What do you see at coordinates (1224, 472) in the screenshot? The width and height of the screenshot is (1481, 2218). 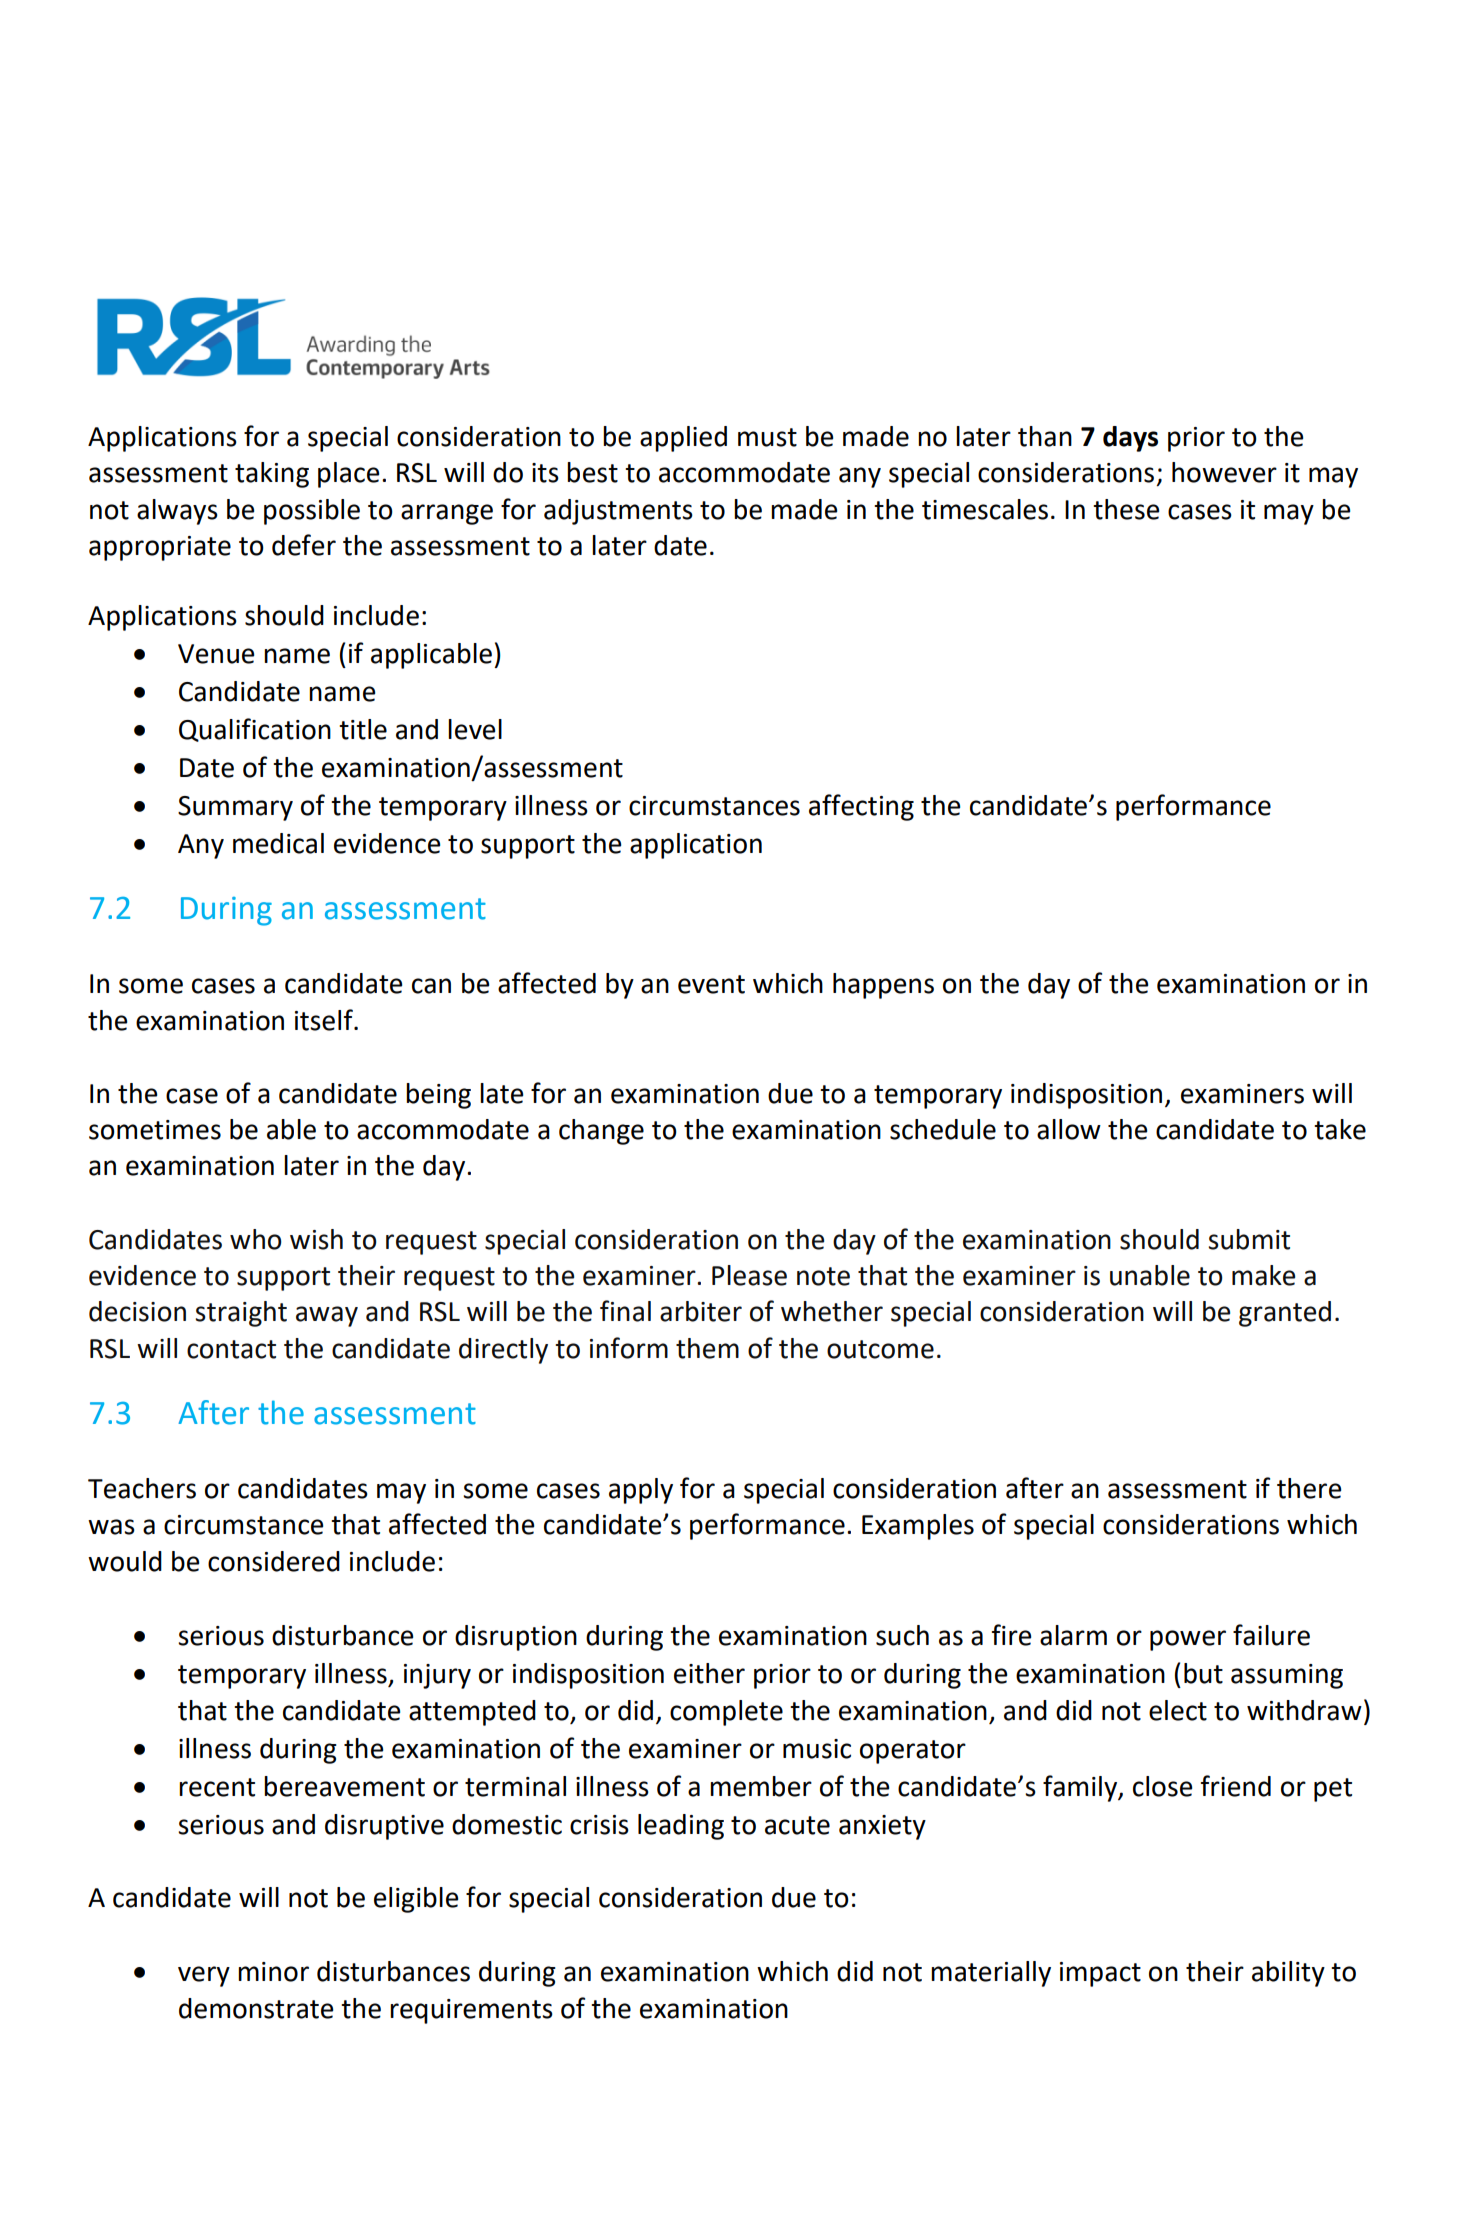 I see `however` at bounding box center [1224, 472].
